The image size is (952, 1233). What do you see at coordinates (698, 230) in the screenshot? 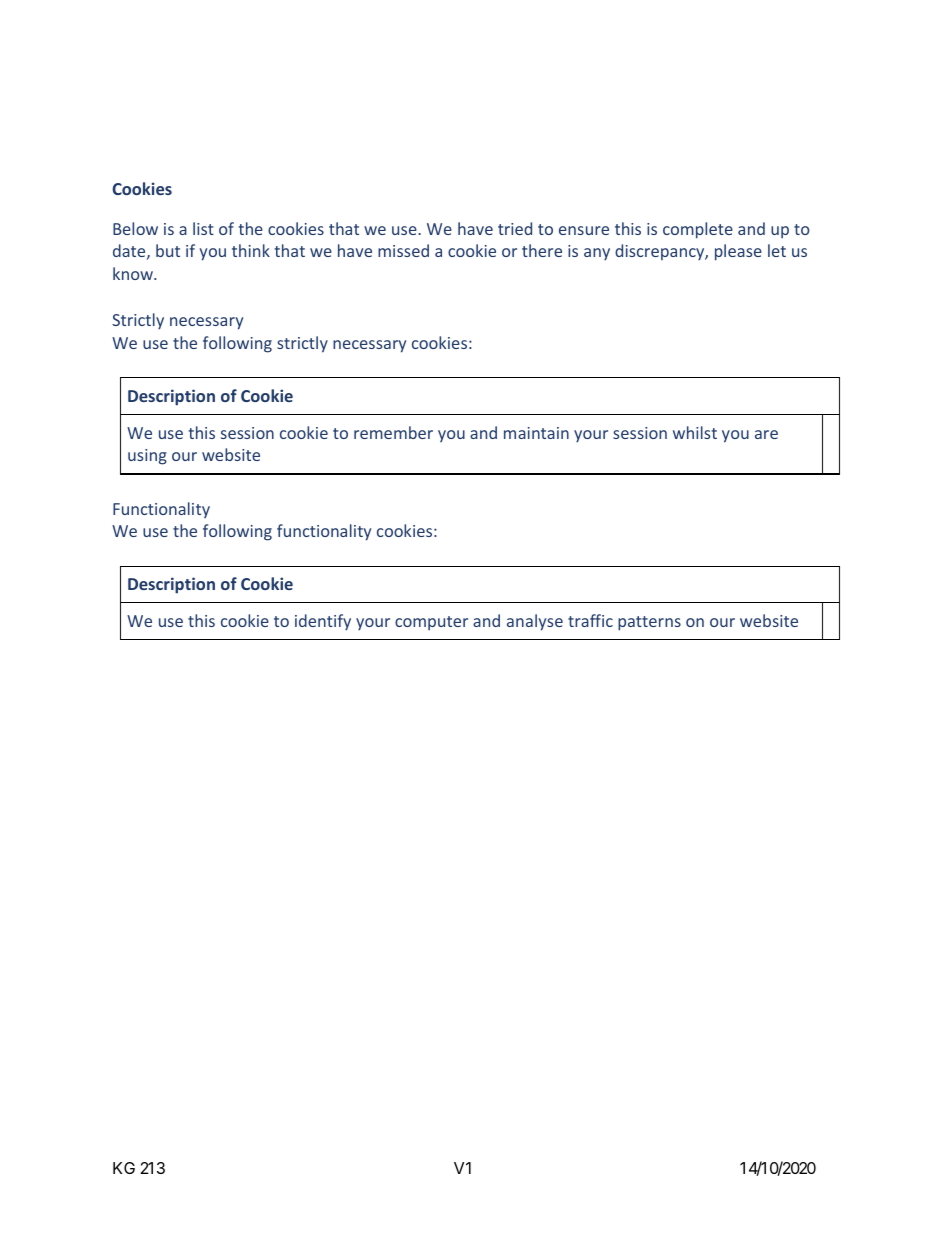
I see `complete` at bounding box center [698, 230].
